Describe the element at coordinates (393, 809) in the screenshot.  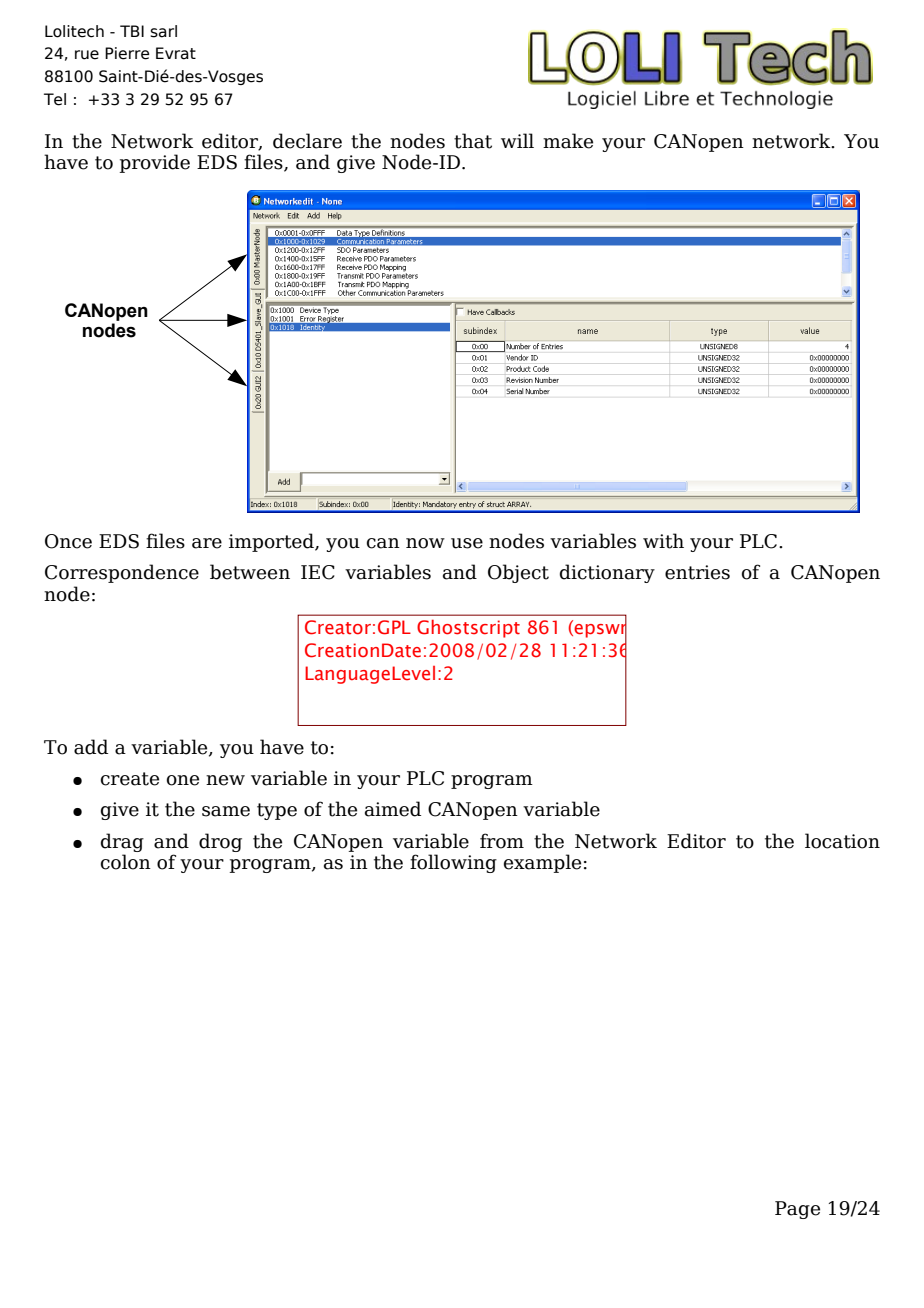
I see `aimed` at that location.
